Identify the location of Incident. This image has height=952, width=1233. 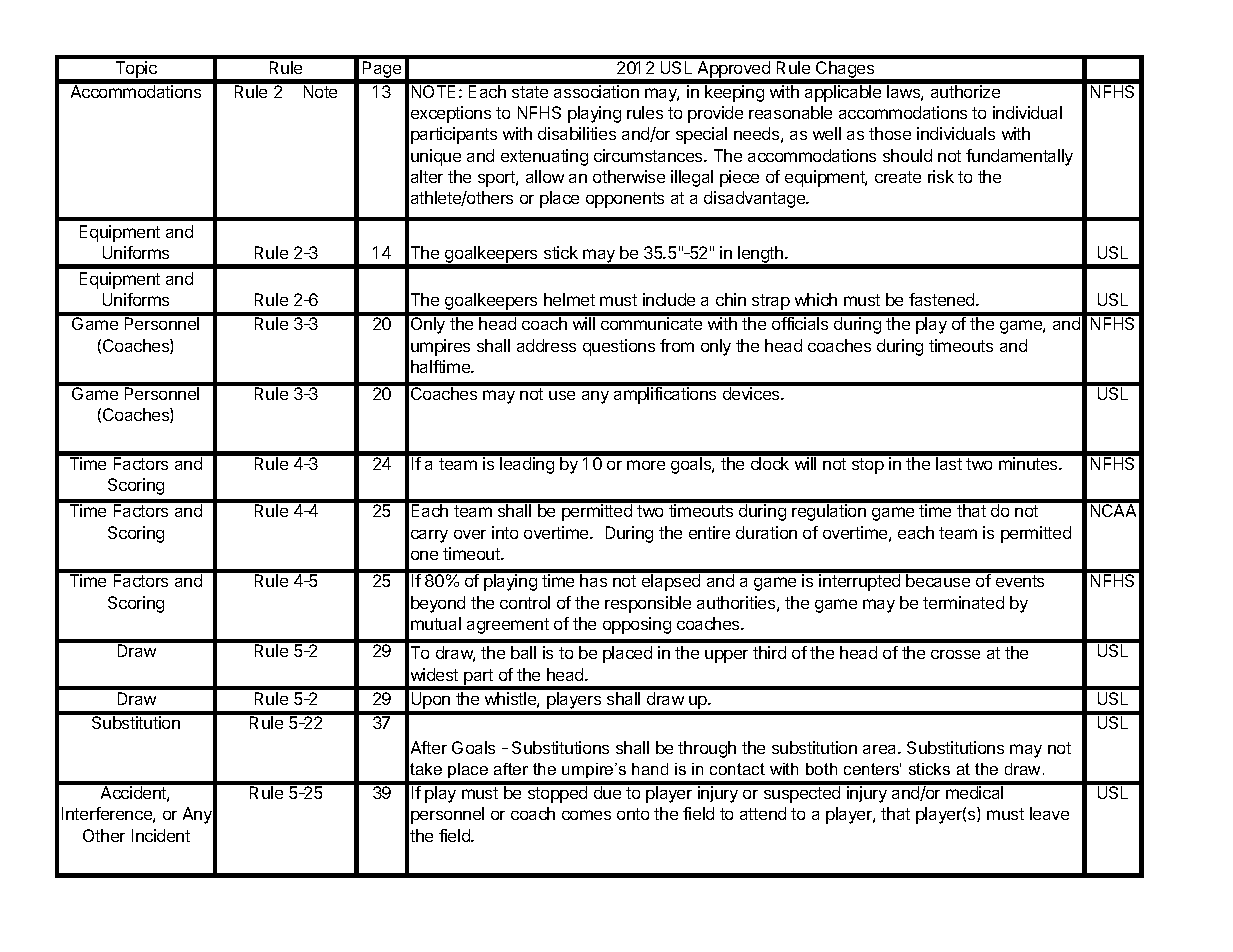
(161, 835).
